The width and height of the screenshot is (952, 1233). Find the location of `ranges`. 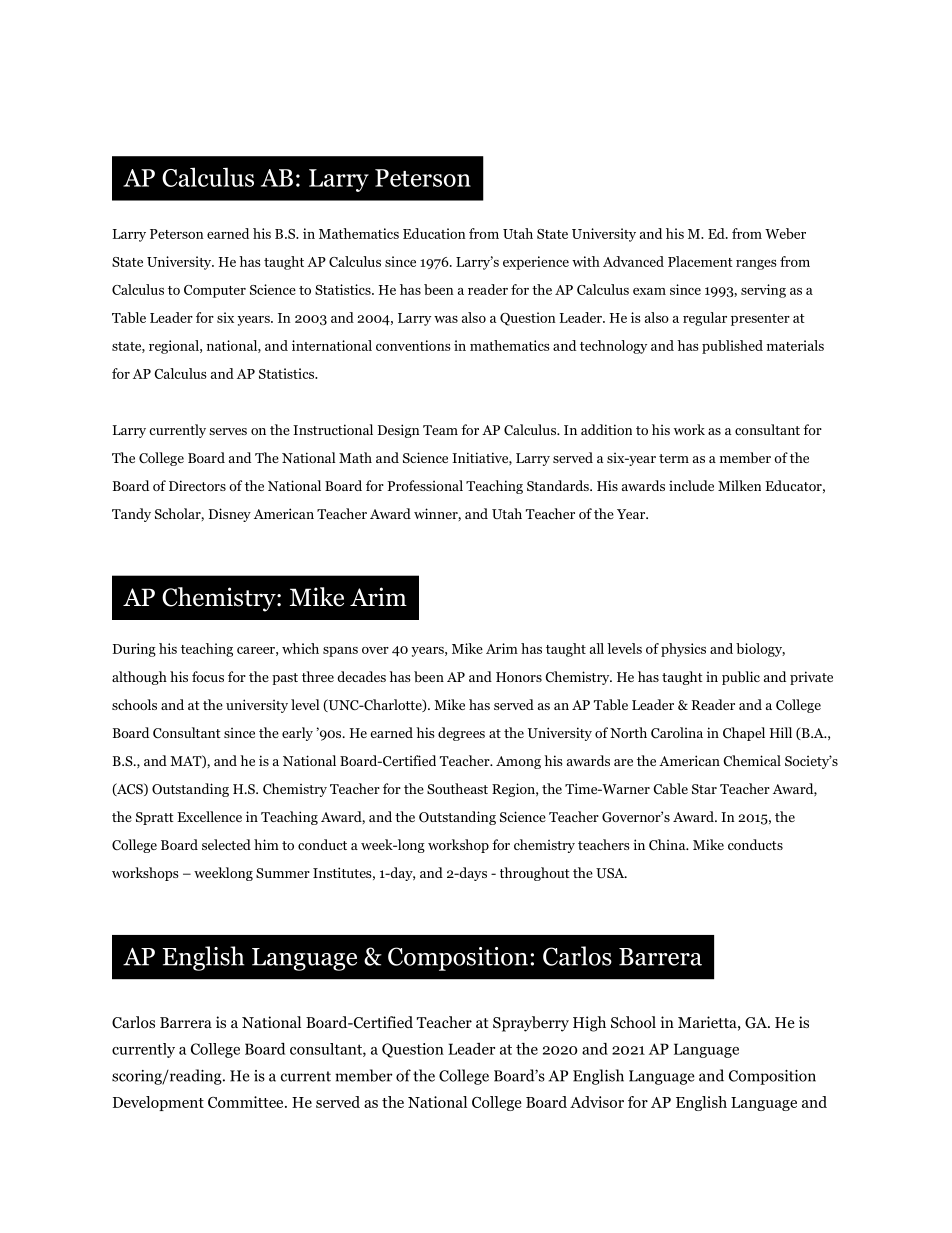

ranges is located at coordinates (756, 265).
